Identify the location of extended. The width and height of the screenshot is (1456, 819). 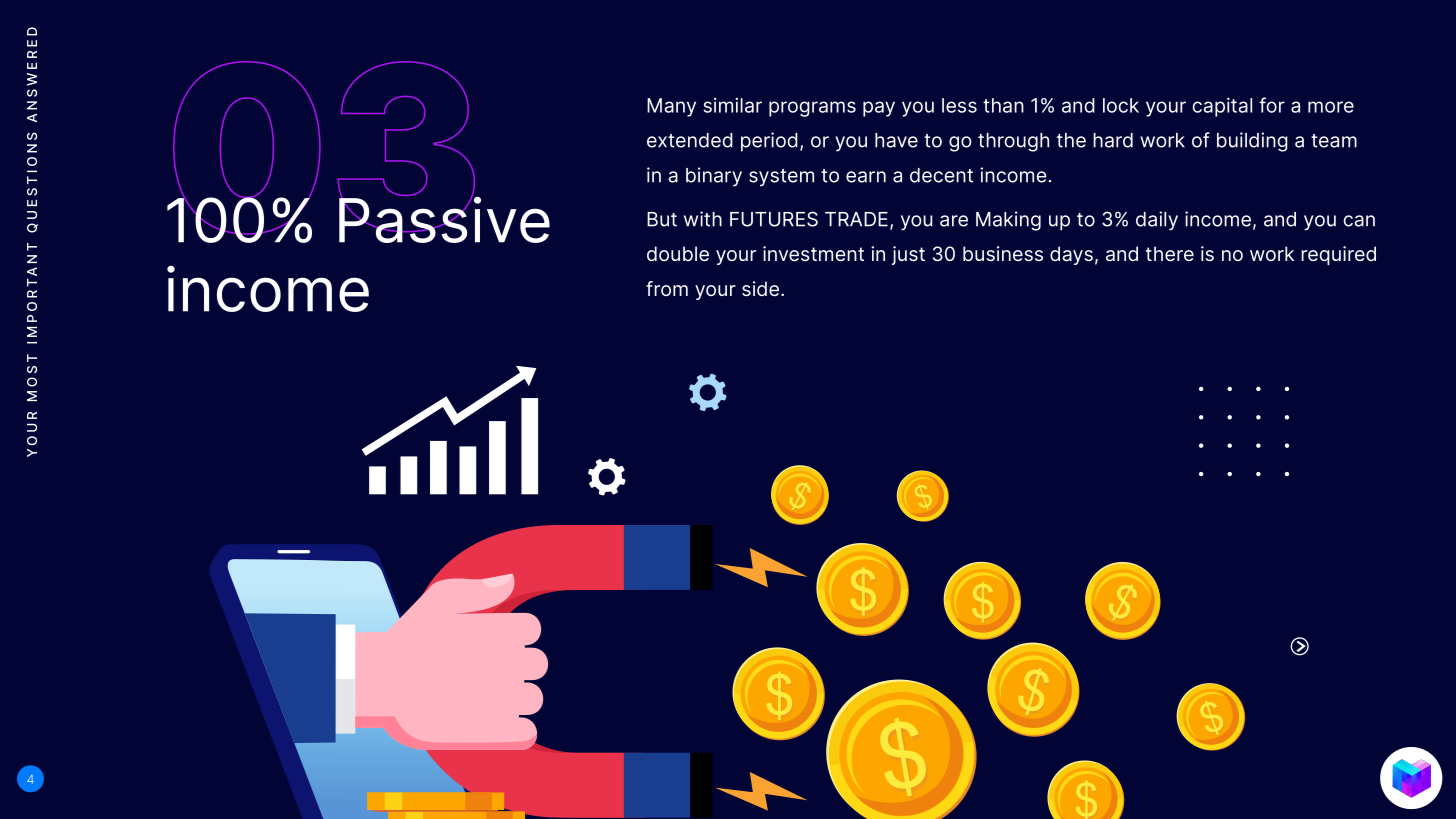
(690, 140).
